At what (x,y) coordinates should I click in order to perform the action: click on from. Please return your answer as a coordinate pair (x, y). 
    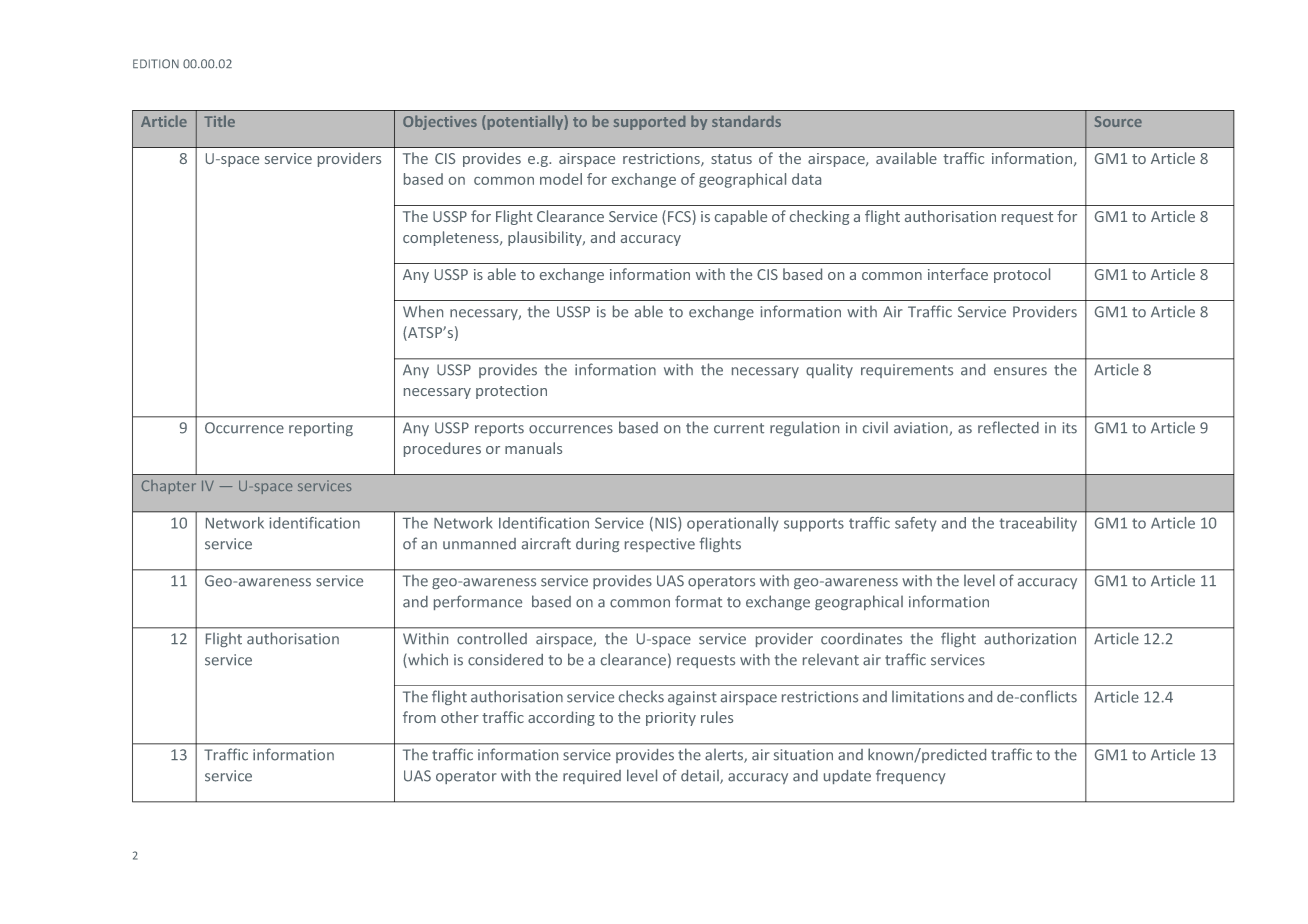
    Looking at the image, I should click on (419, 717).
